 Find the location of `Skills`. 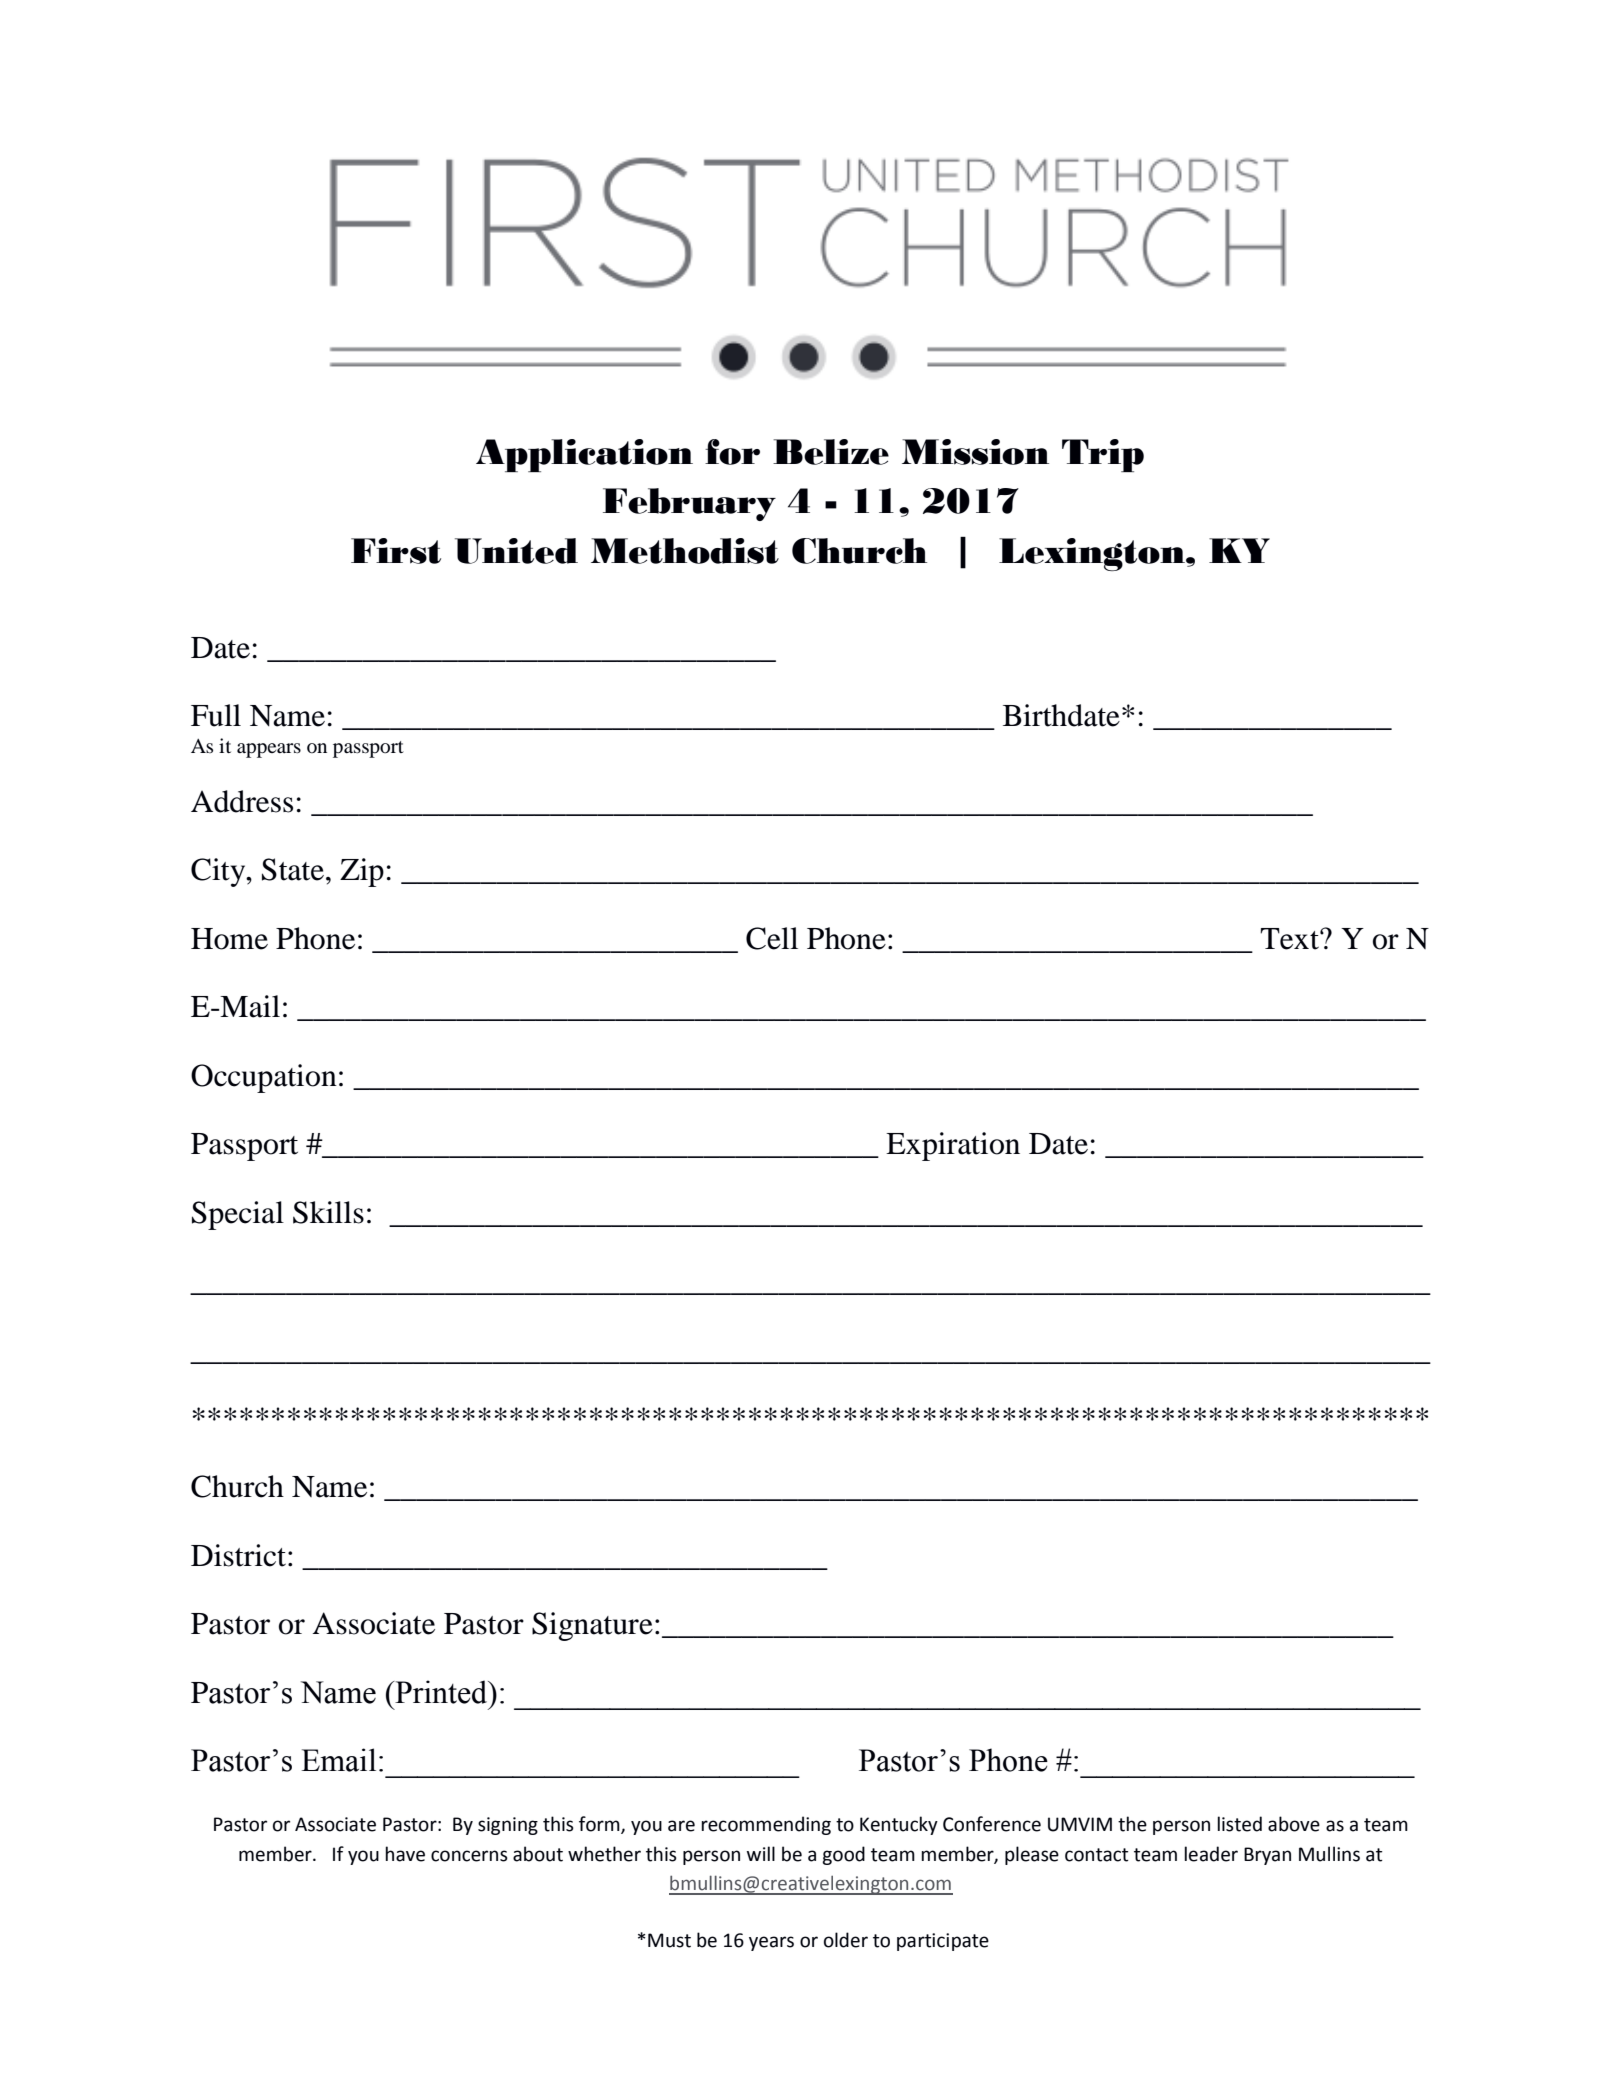

Skills is located at coordinates (328, 1212).
